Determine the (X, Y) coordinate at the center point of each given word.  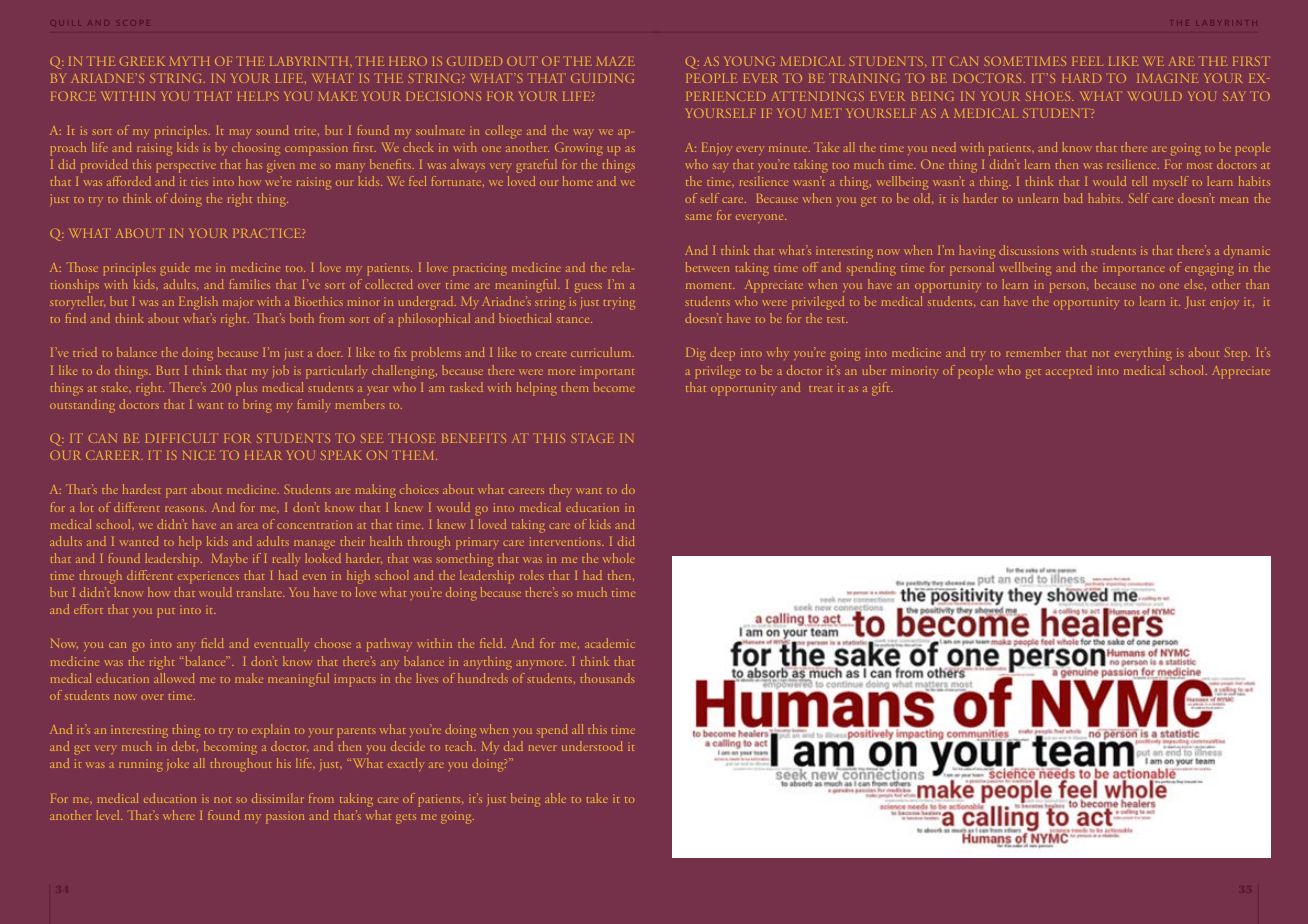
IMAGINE (1167, 78)
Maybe (230, 559)
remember (1033, 352)
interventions (566, 541)
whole (619, 558)
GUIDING (602, 78)
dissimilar (278, 798)
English (198, 303)
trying (619, 305)
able (555, 798)
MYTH (190, 61)
